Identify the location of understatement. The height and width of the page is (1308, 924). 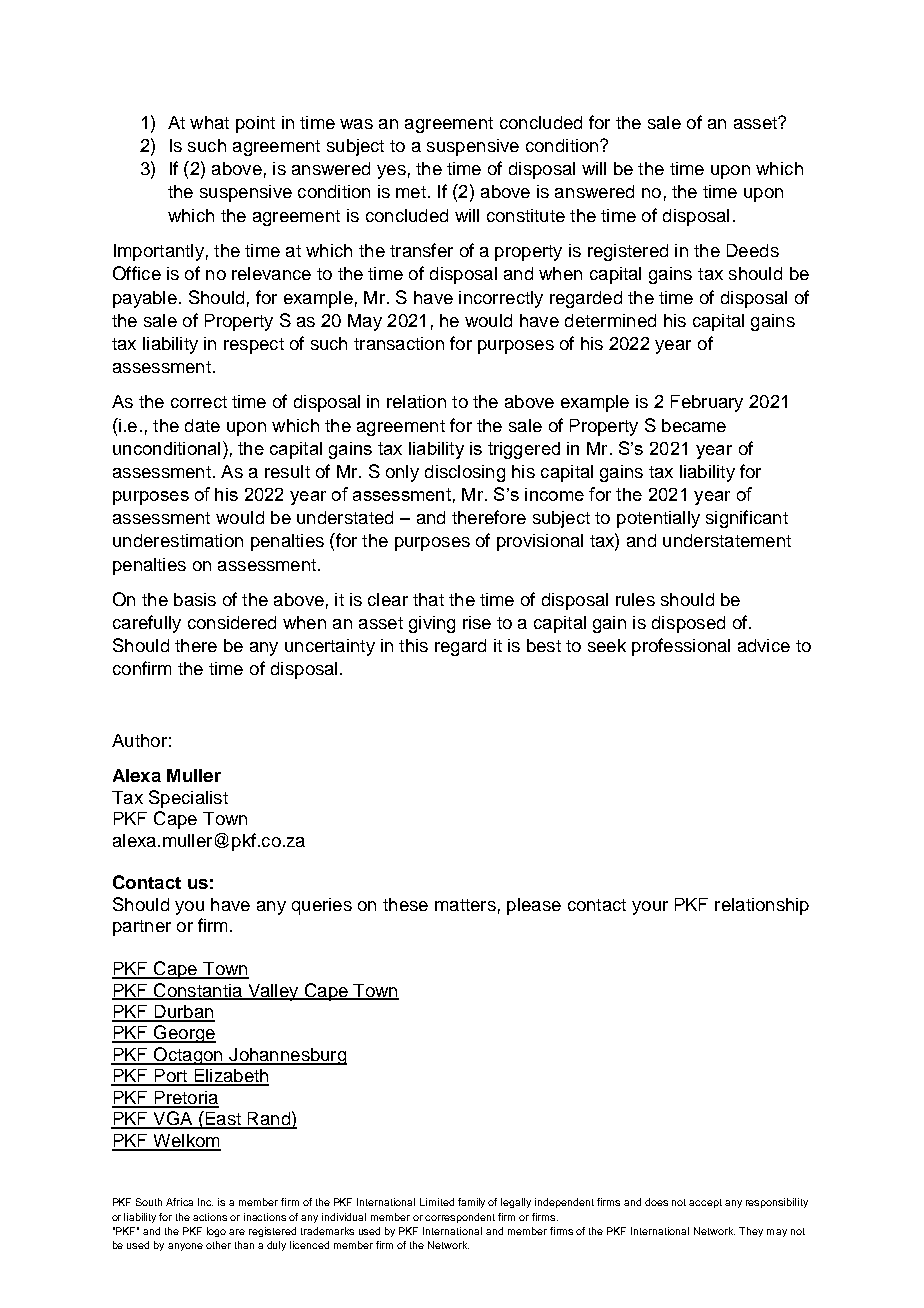
(727, 540).
